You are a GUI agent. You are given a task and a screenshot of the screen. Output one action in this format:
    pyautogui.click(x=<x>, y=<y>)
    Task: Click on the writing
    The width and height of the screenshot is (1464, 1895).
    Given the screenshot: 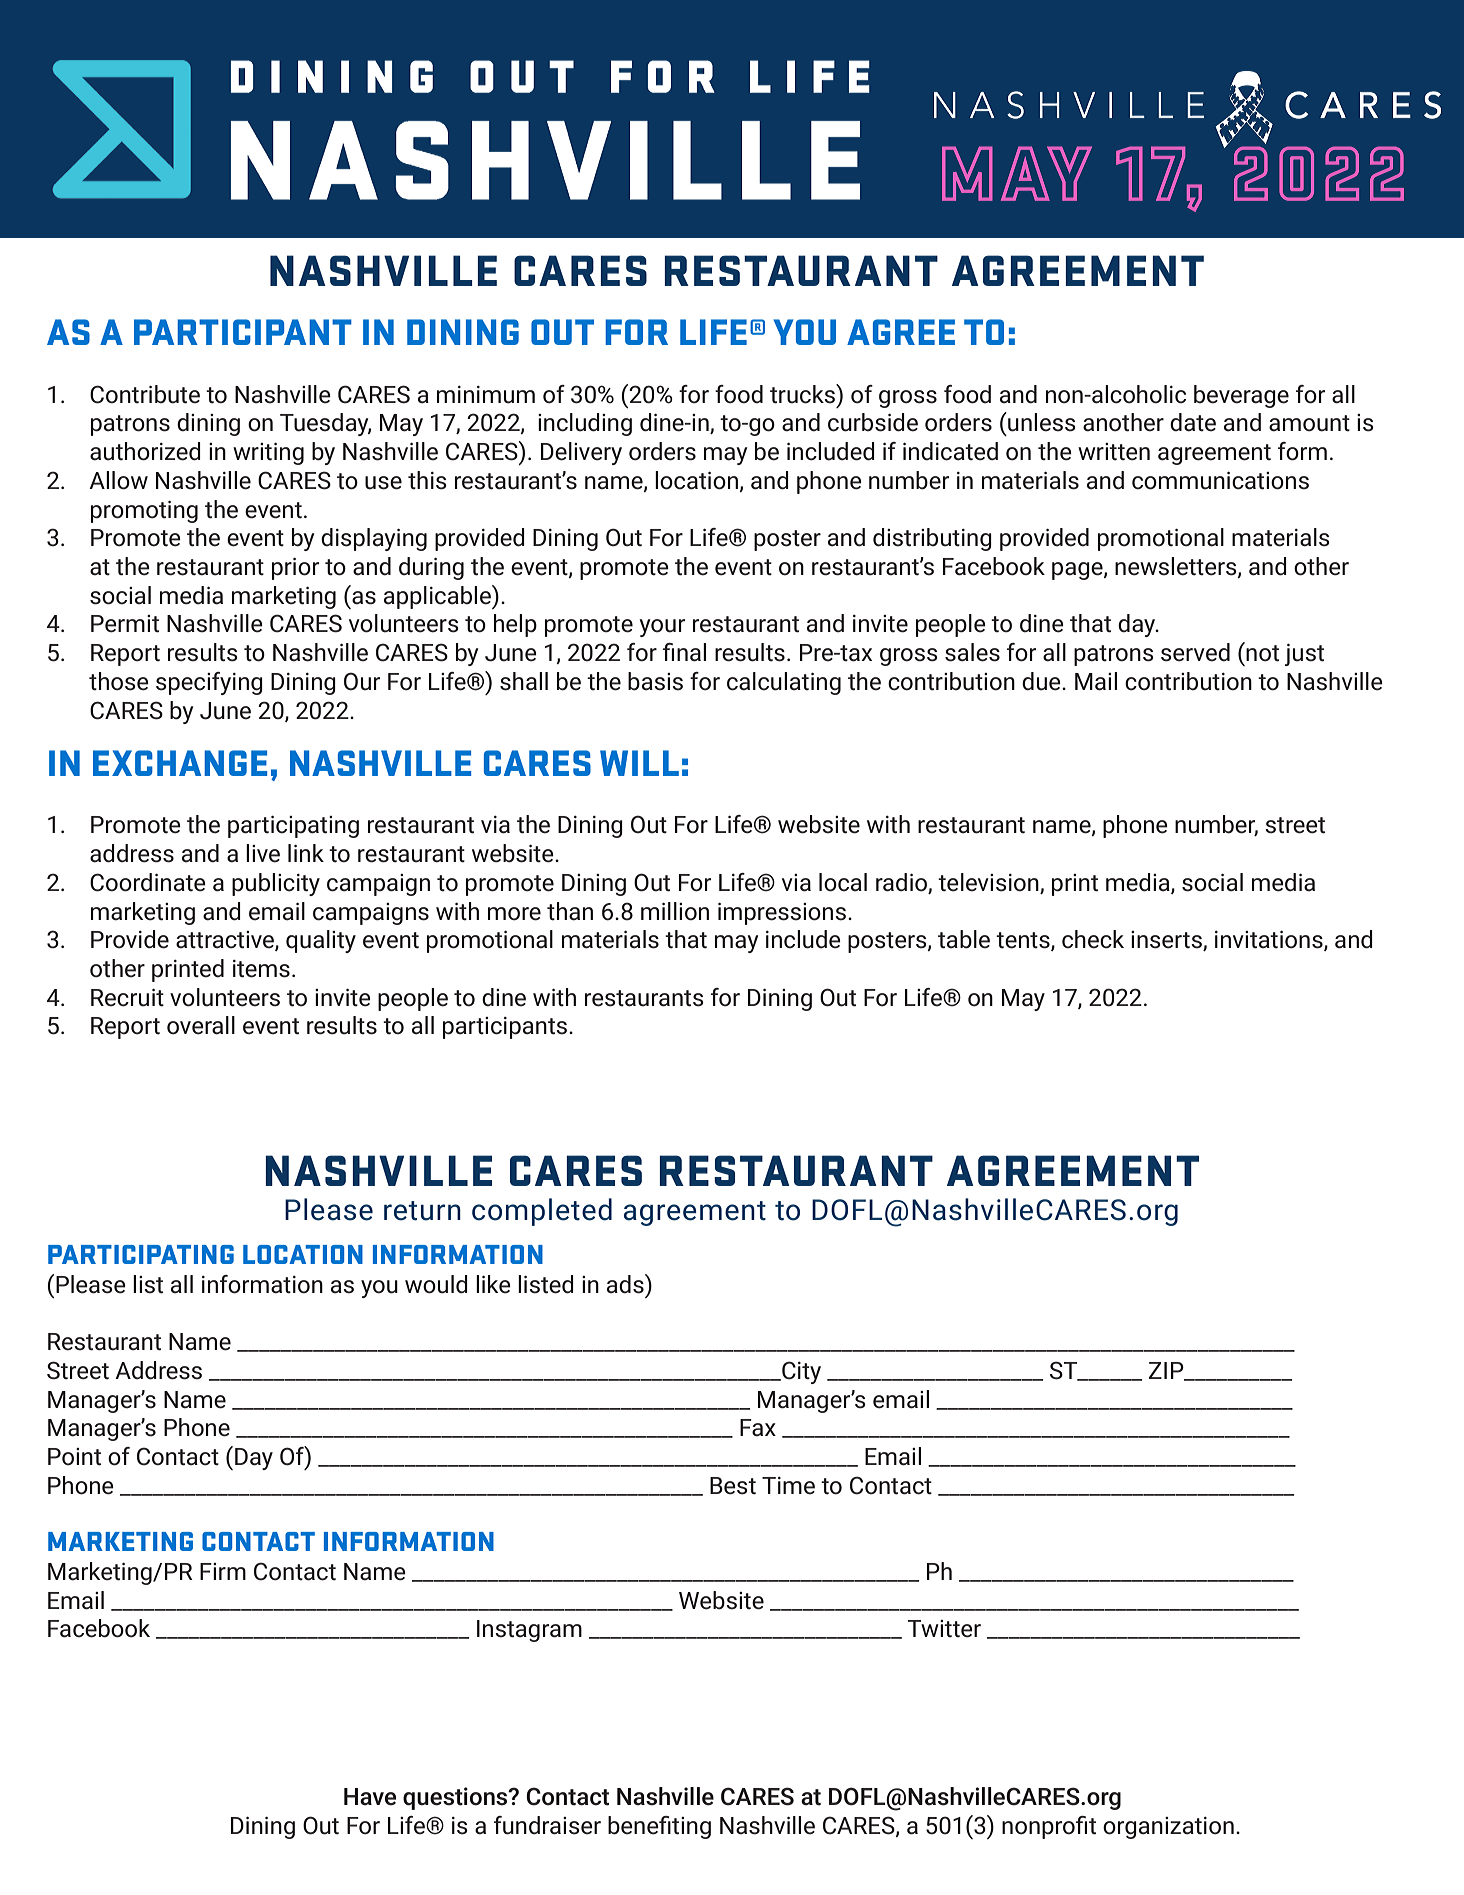 What is the action you would take?
    pyautogui.click(x=268, y=454)
